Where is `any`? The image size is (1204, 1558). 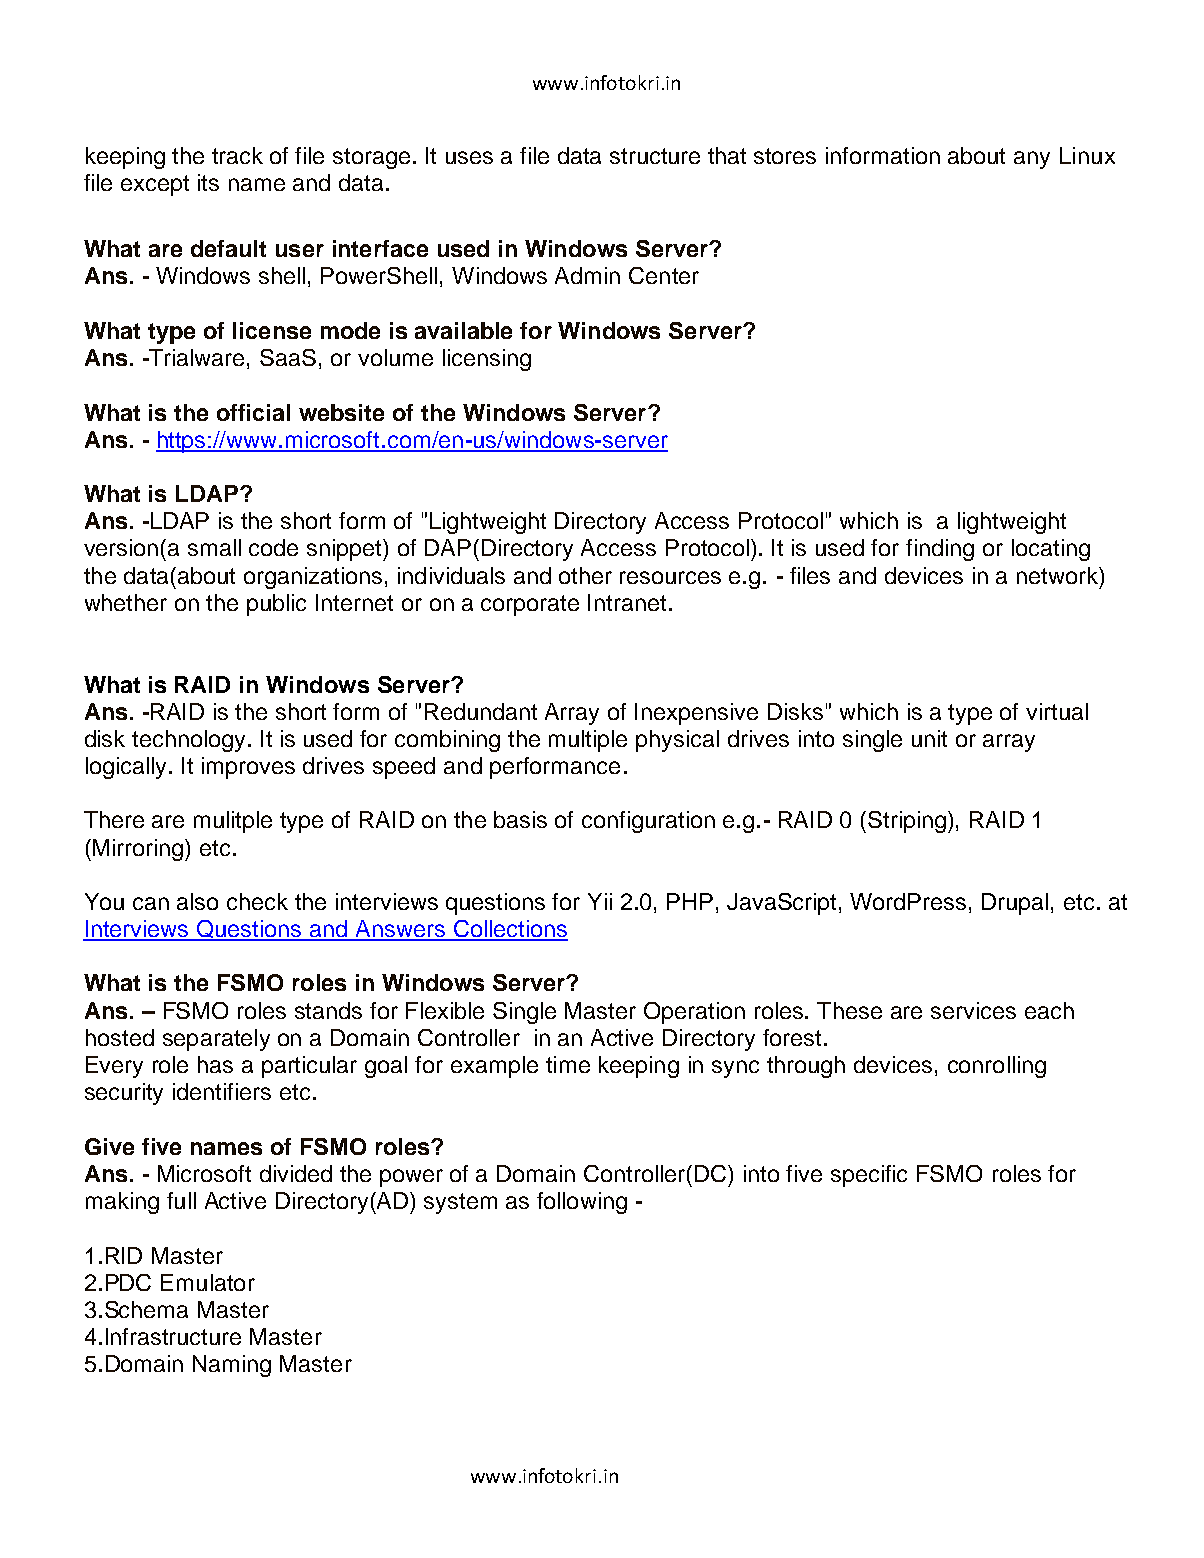 any is located at coordinates (1032, 160).
